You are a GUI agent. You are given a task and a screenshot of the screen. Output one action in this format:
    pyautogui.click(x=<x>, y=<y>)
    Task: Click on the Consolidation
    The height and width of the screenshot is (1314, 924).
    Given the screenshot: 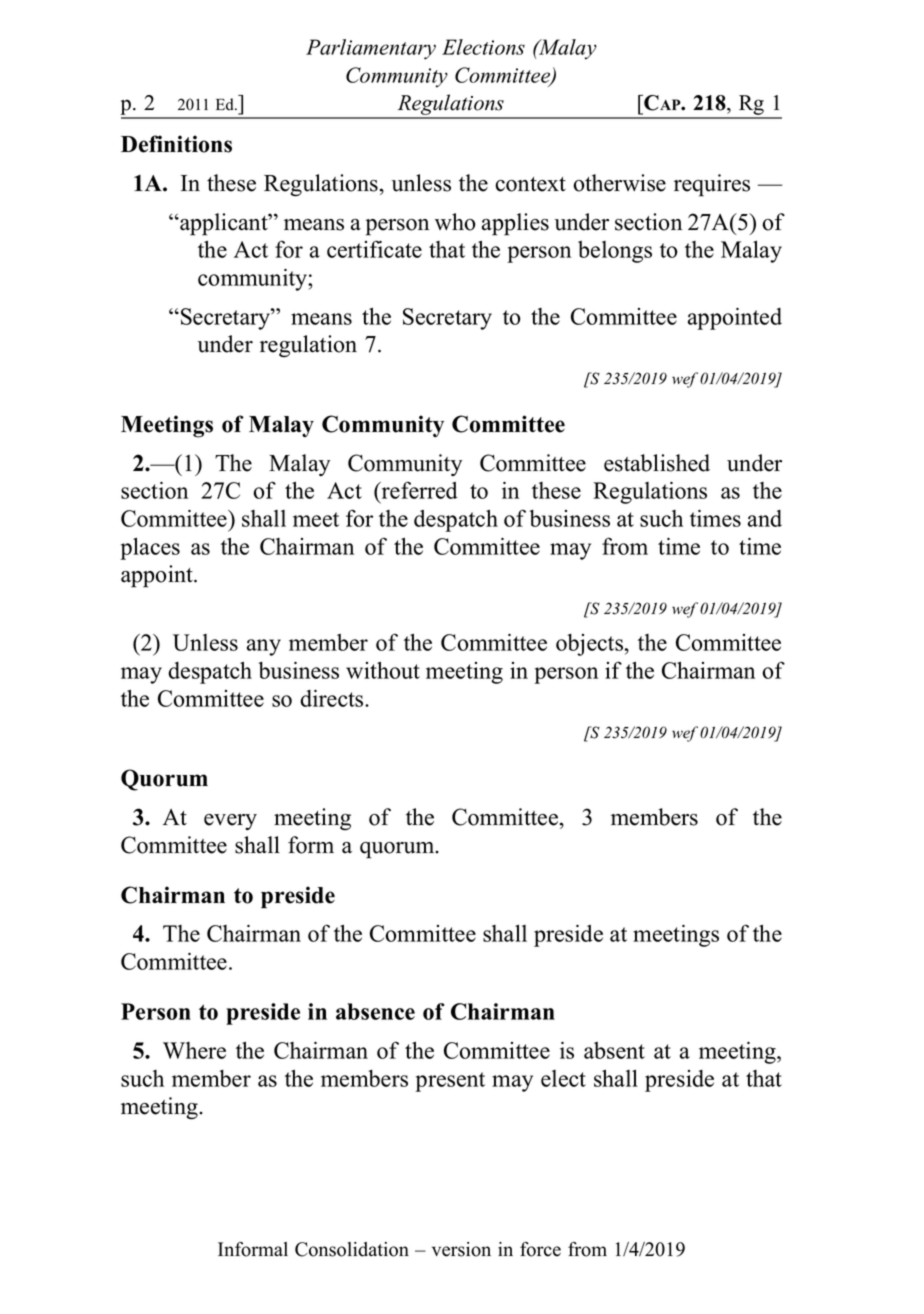 What is the action you would take?
    pyautogui.click(x=352, y=1249)
